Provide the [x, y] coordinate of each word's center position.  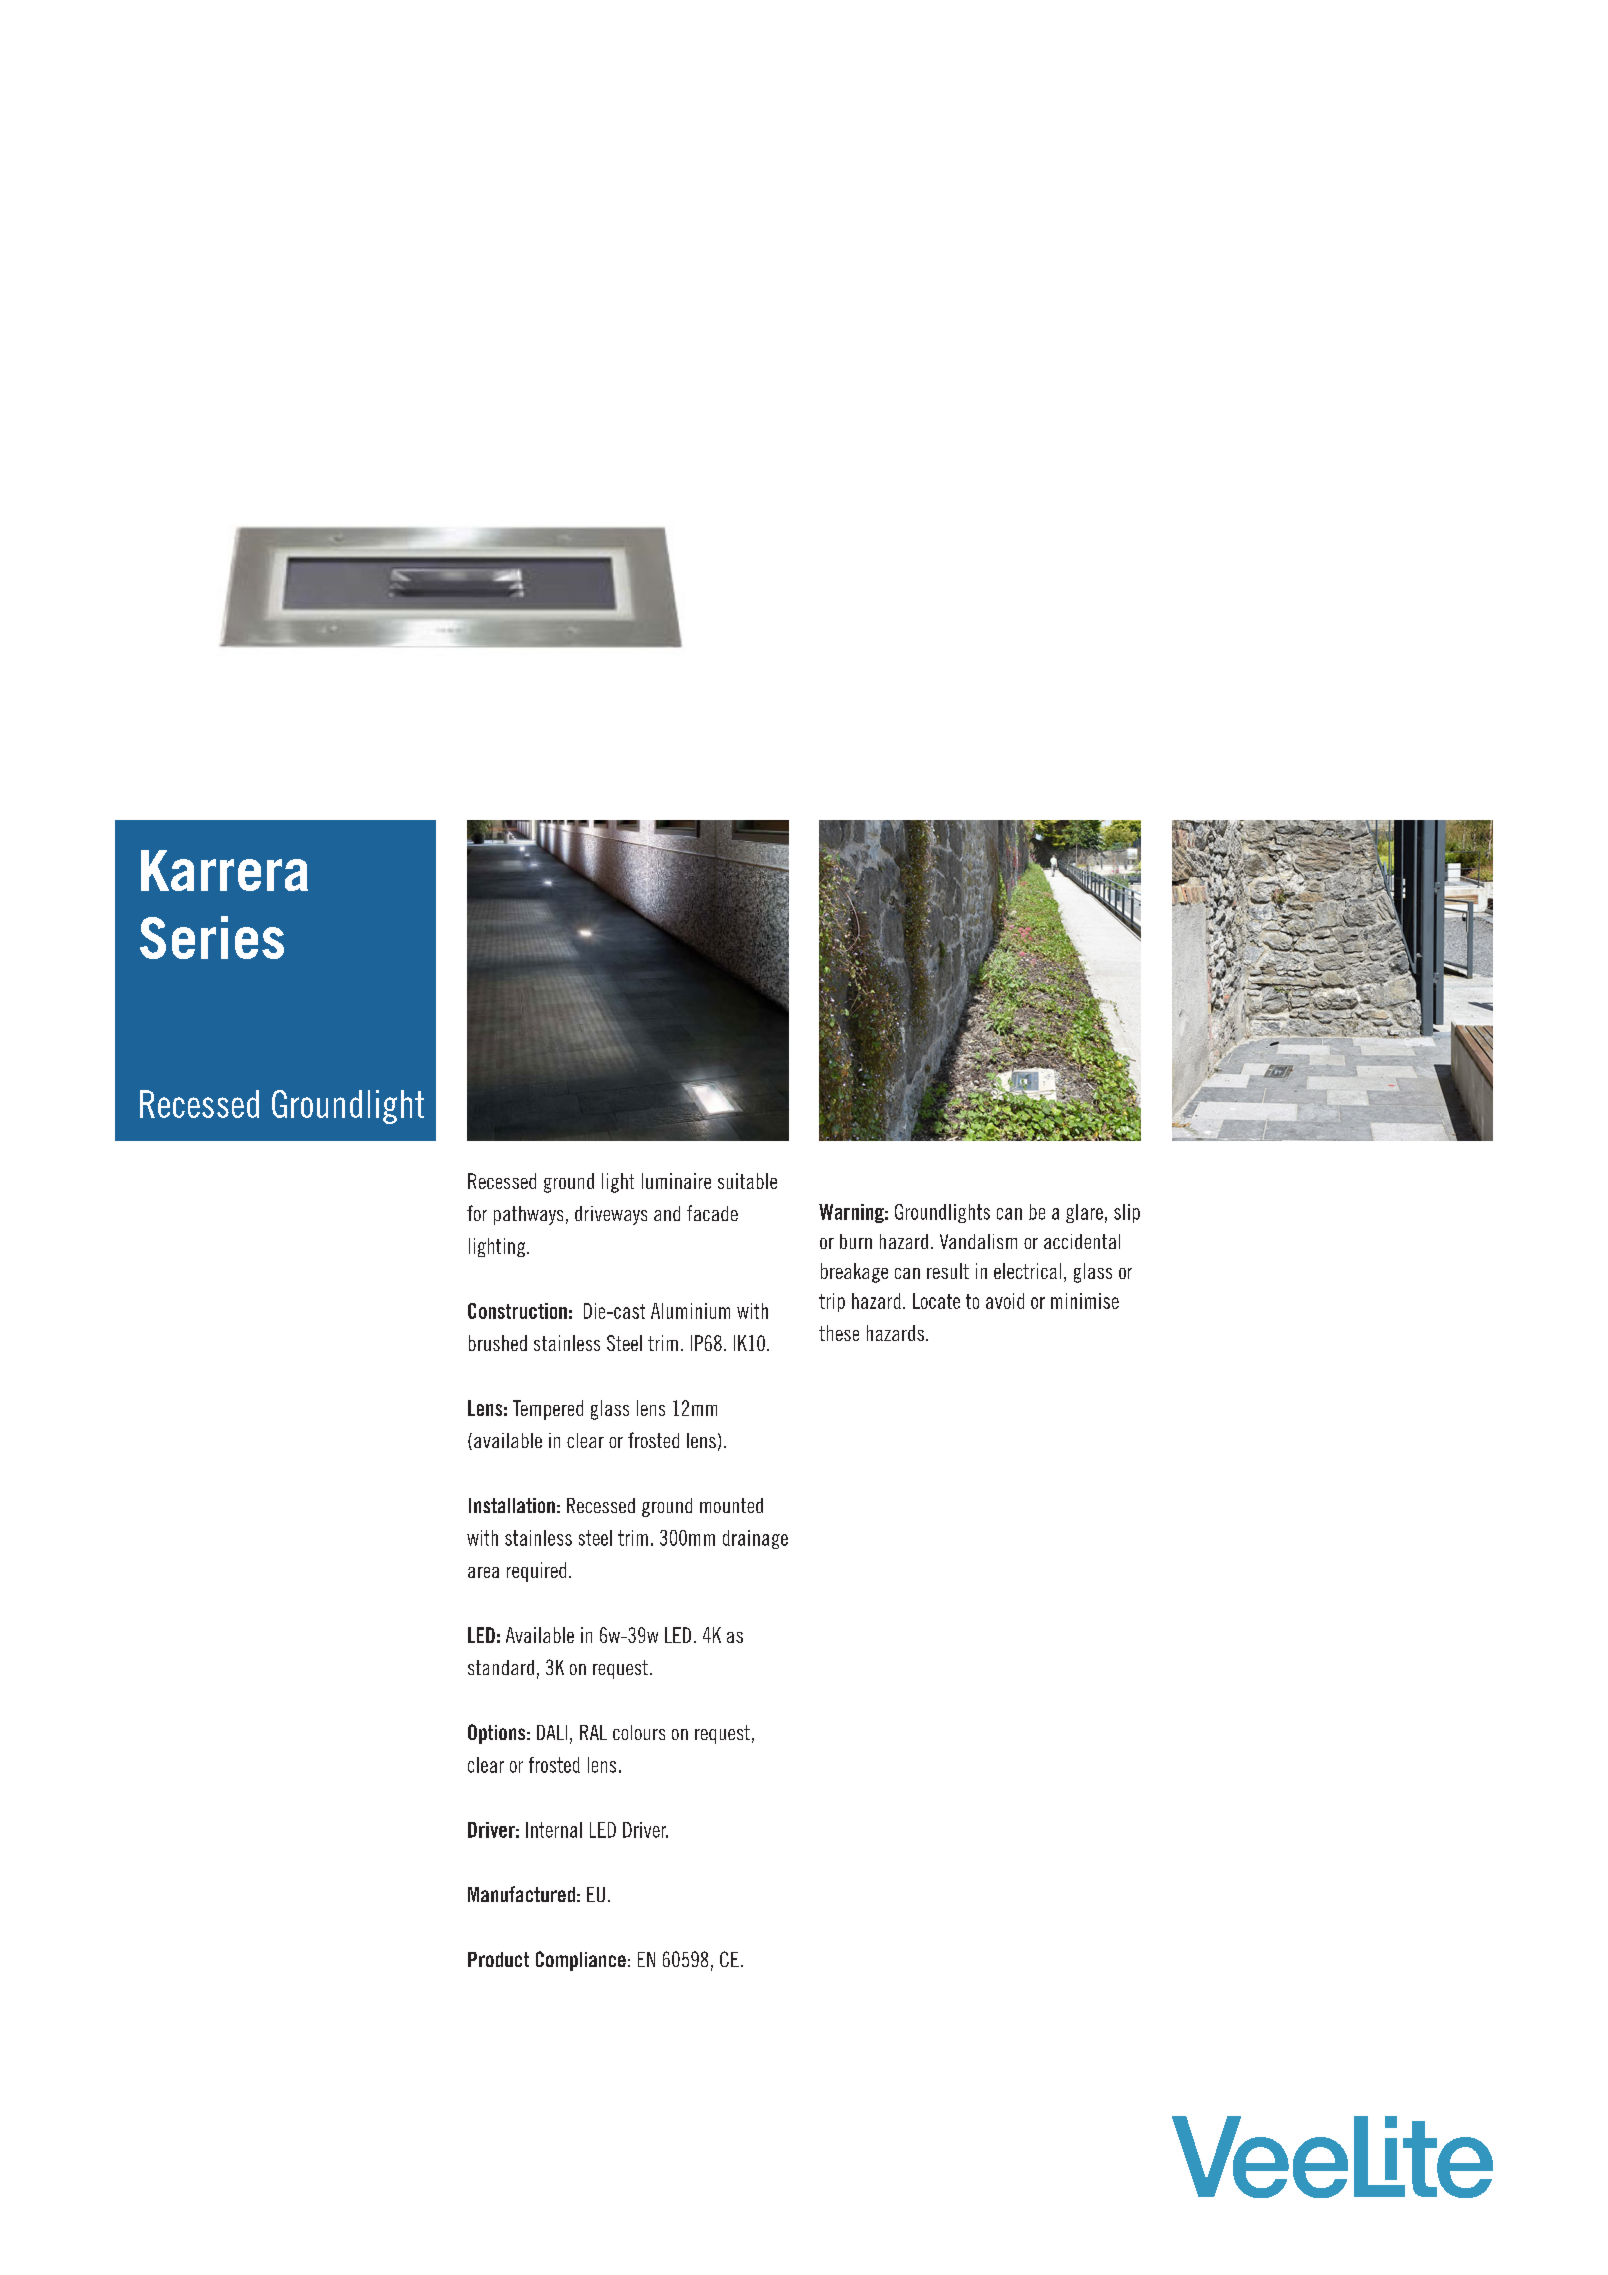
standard [501, 1667]
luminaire [676, 1181]
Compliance [581, 1961]
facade [712, 1213]
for [477, 1213]
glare [1084, 1213]
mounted [731, 1505]
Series [212, 937]
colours [639, 1732]
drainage [755, 1539]
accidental [1082, 1241]
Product [498, 1959]
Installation [512, 1505]
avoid [1005, 1301]
